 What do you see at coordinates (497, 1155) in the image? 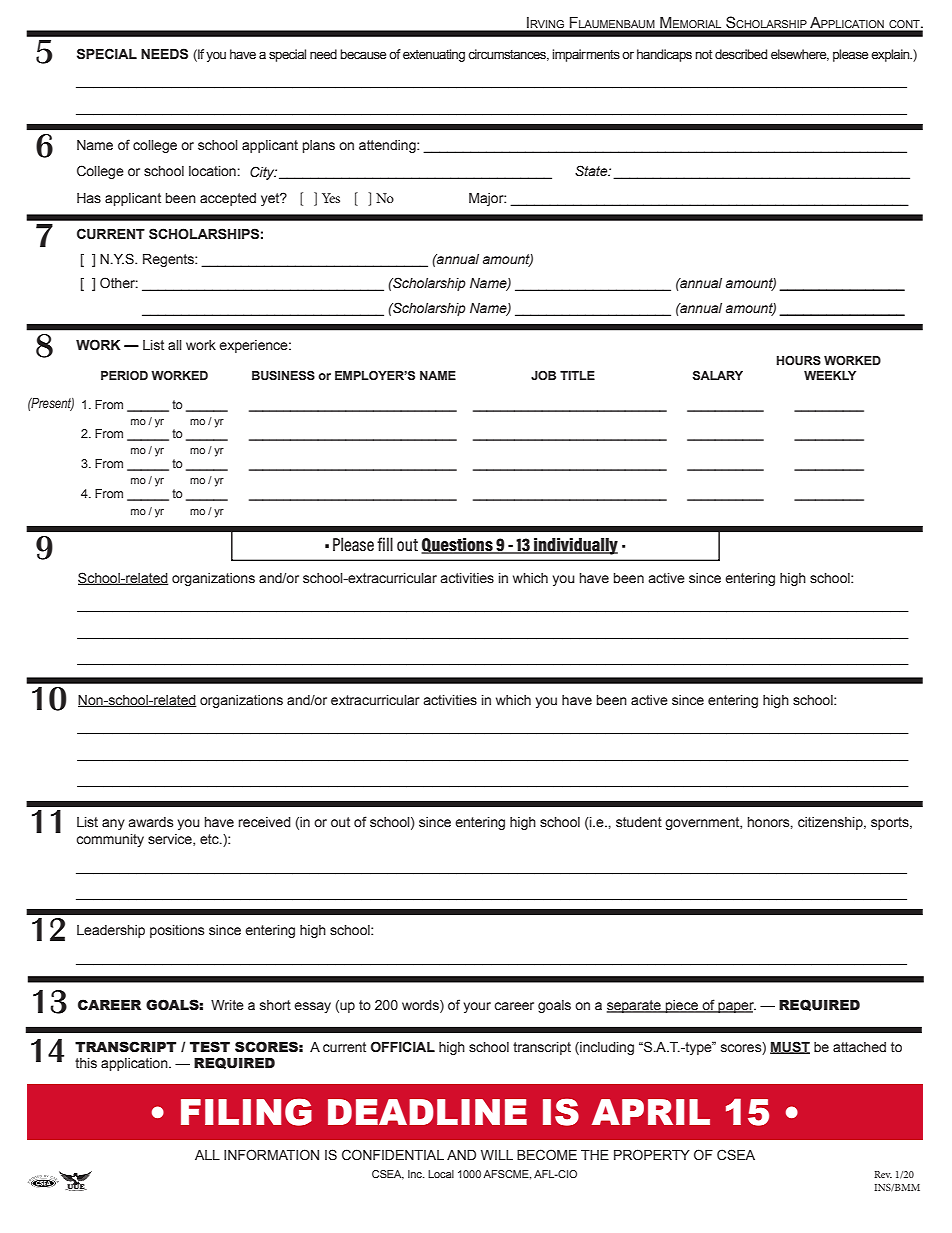
I see `WILL` at bounding box center [497, 1155].
